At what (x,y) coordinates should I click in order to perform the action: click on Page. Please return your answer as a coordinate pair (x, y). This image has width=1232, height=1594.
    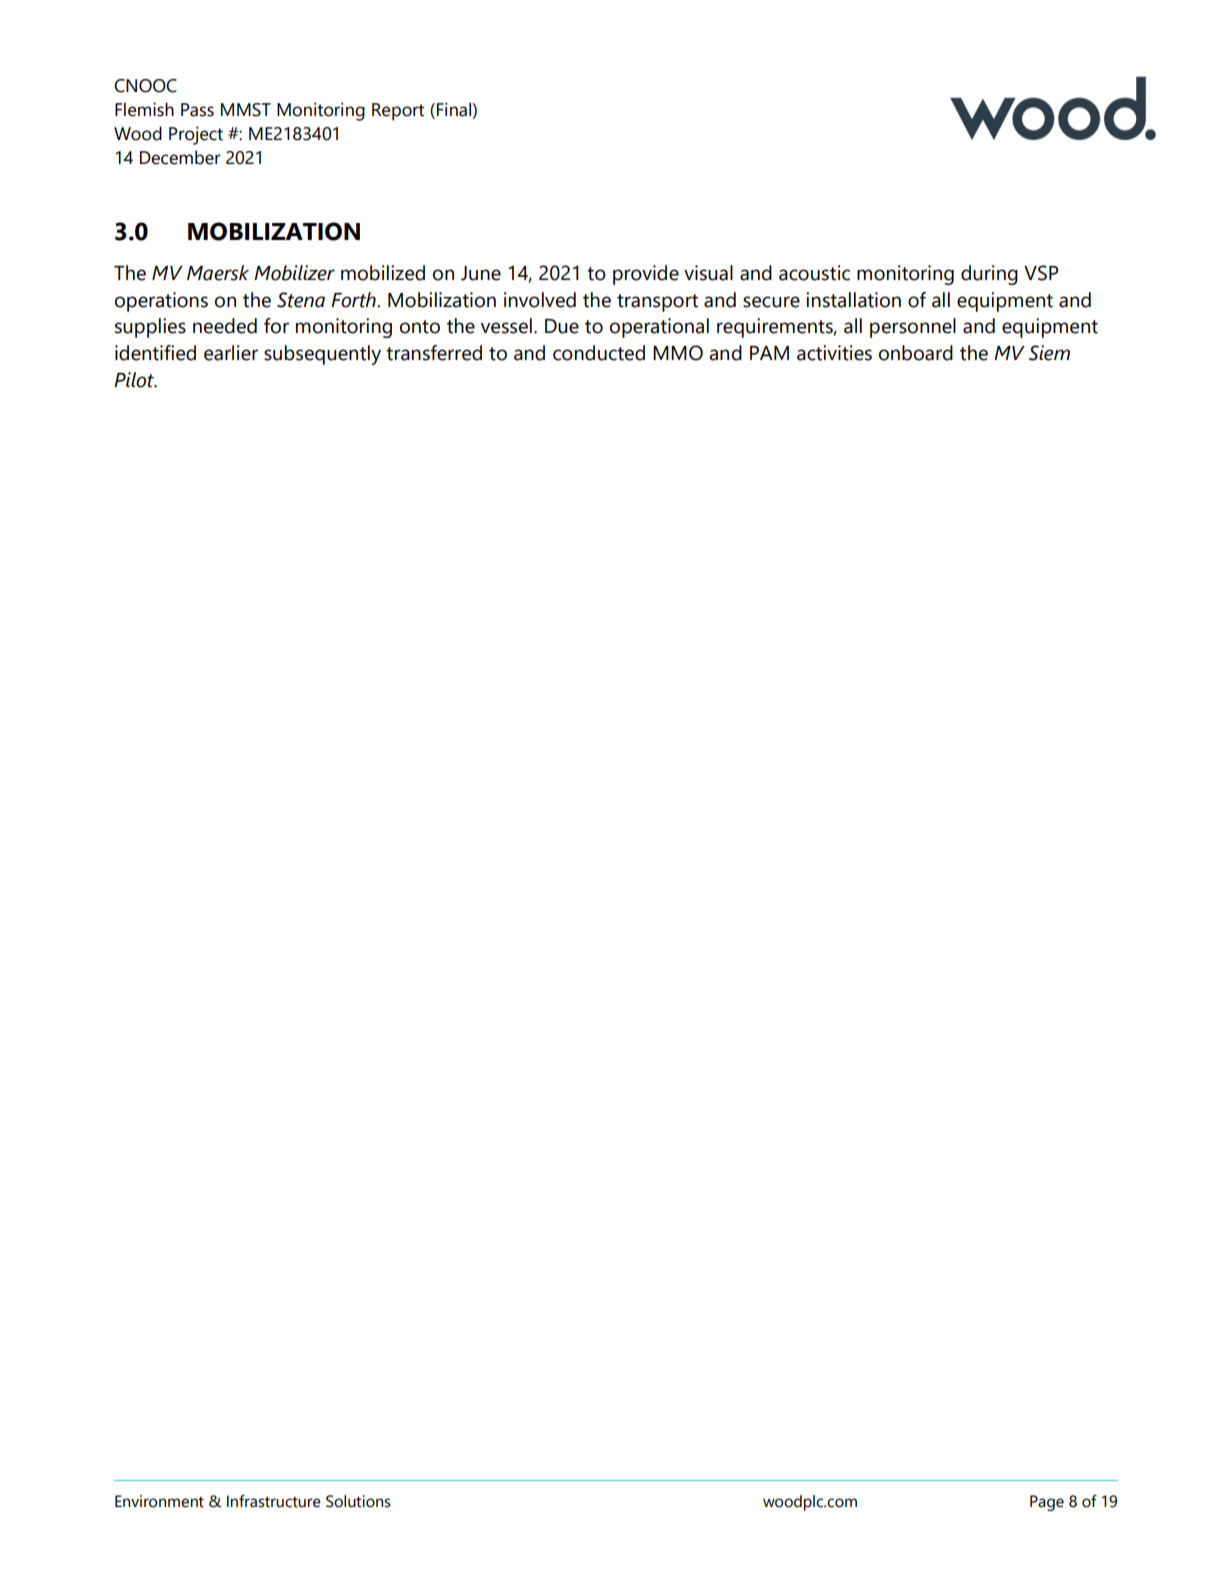
    Looking at the image, I should click on (1047, 1503).
